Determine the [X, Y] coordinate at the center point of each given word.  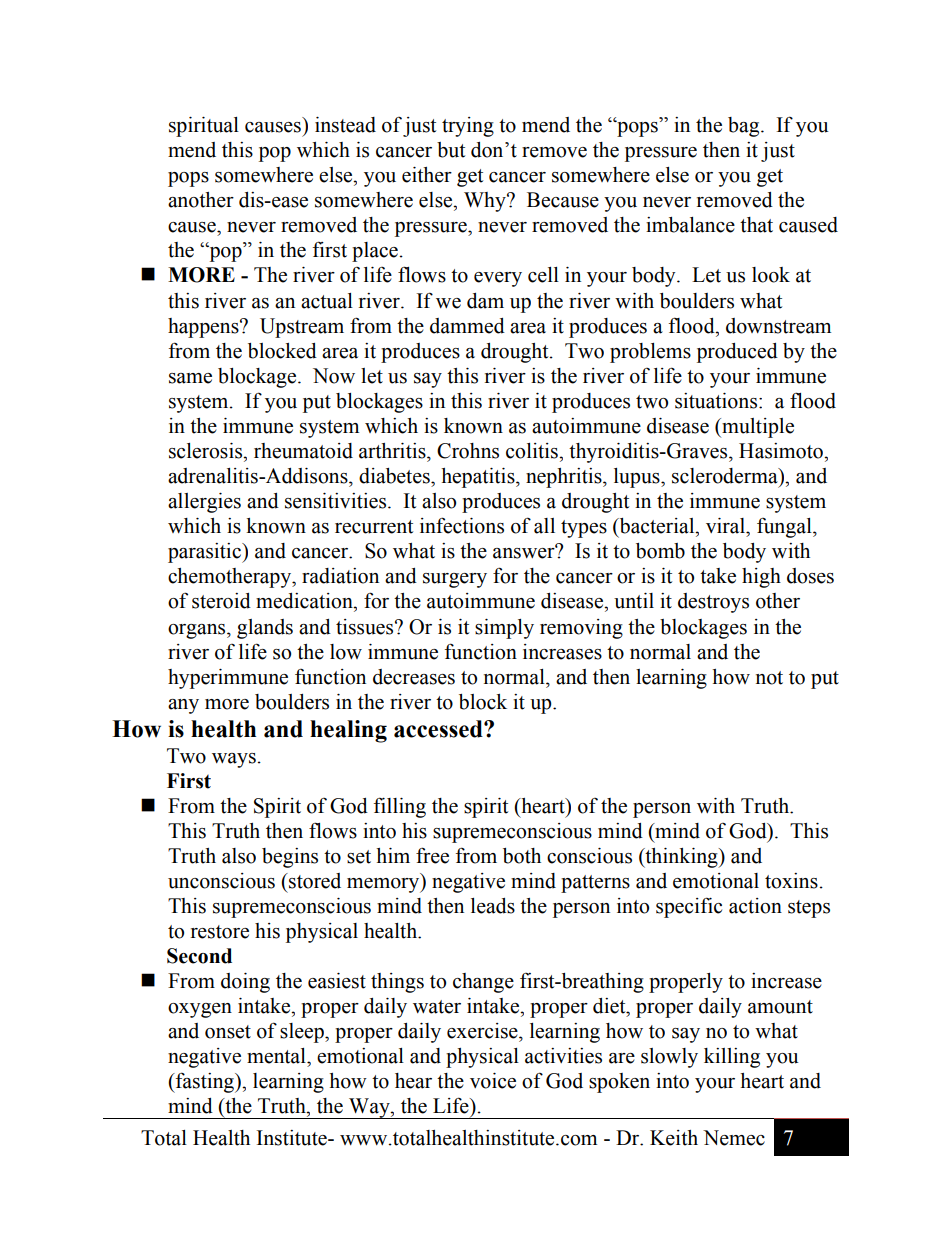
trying [468, 127]
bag [745, 127]
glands [265, 629]
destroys [713, 603]
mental [277, 1056]
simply [504, 629]
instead [345, 125]
